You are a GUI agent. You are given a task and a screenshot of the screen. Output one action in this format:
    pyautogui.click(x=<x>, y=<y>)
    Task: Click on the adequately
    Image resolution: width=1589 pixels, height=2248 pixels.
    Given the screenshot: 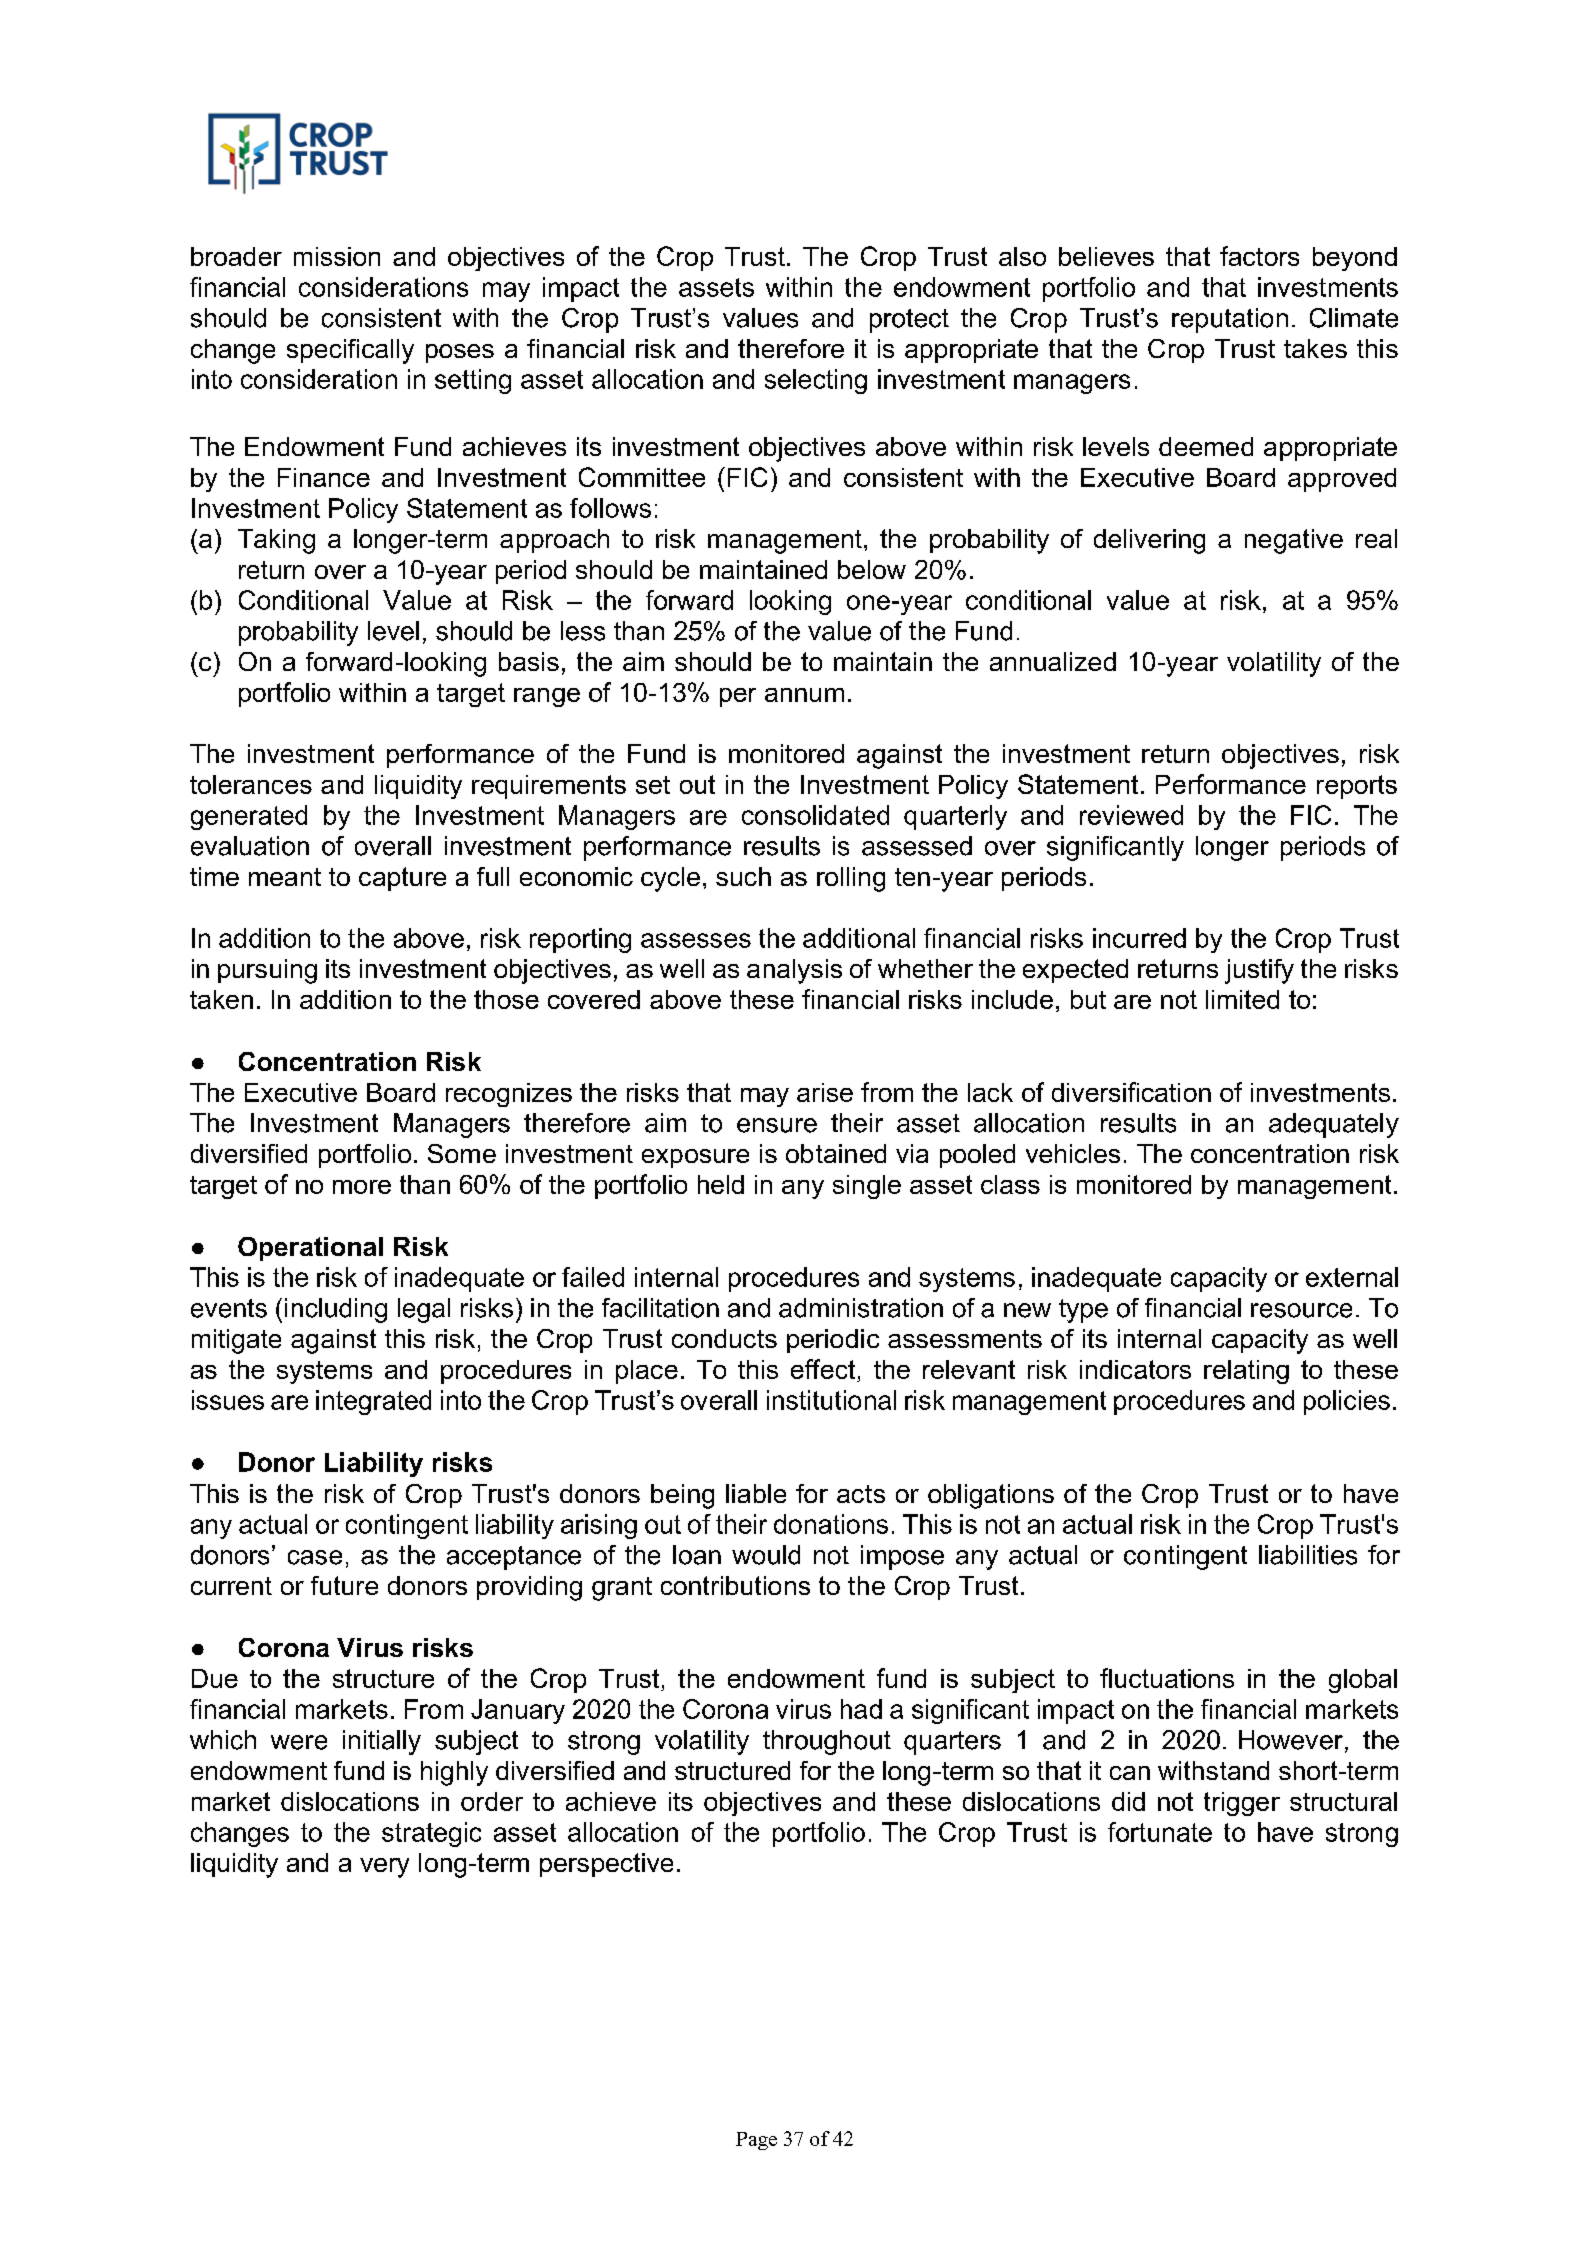 What is the action you would take?
    pyautogui.click(x=1334, y=1125)
